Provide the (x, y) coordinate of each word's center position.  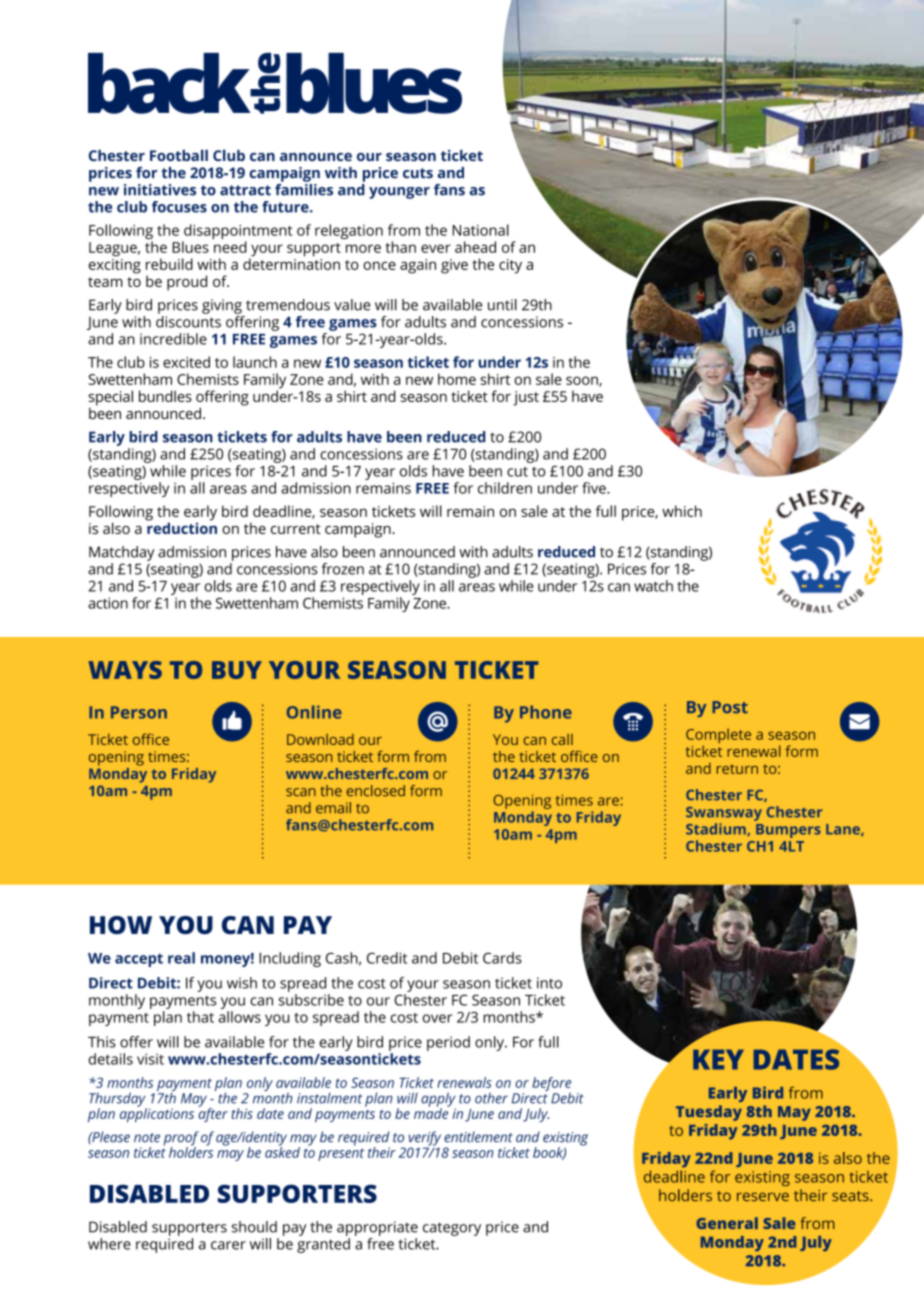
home (457, 379)
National (480, 230)
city (510, 266)
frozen (343, 569)
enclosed (375, 791)
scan (301, 792)
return (737, 769)
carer (228, 1245)
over (437, 1018)
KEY (718, 1059)
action (108, 603)
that (200, 1017)
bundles (165, 396)
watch (653, 586)
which (682, 511)
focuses (179, 207)
